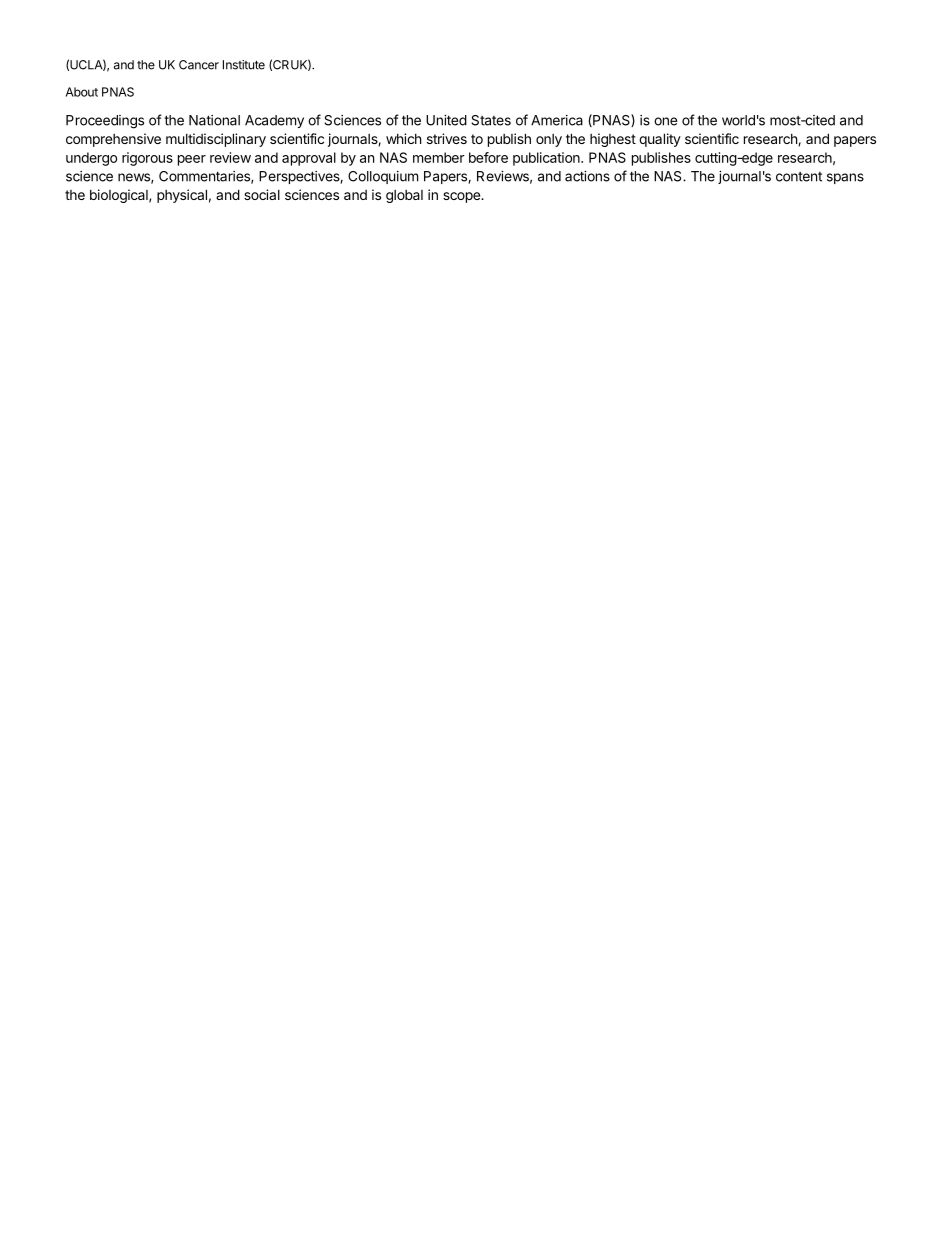 Image resolution: width=952 pixels, height=1233 pixels. I want to click on Cancer, so click(199, 65).
